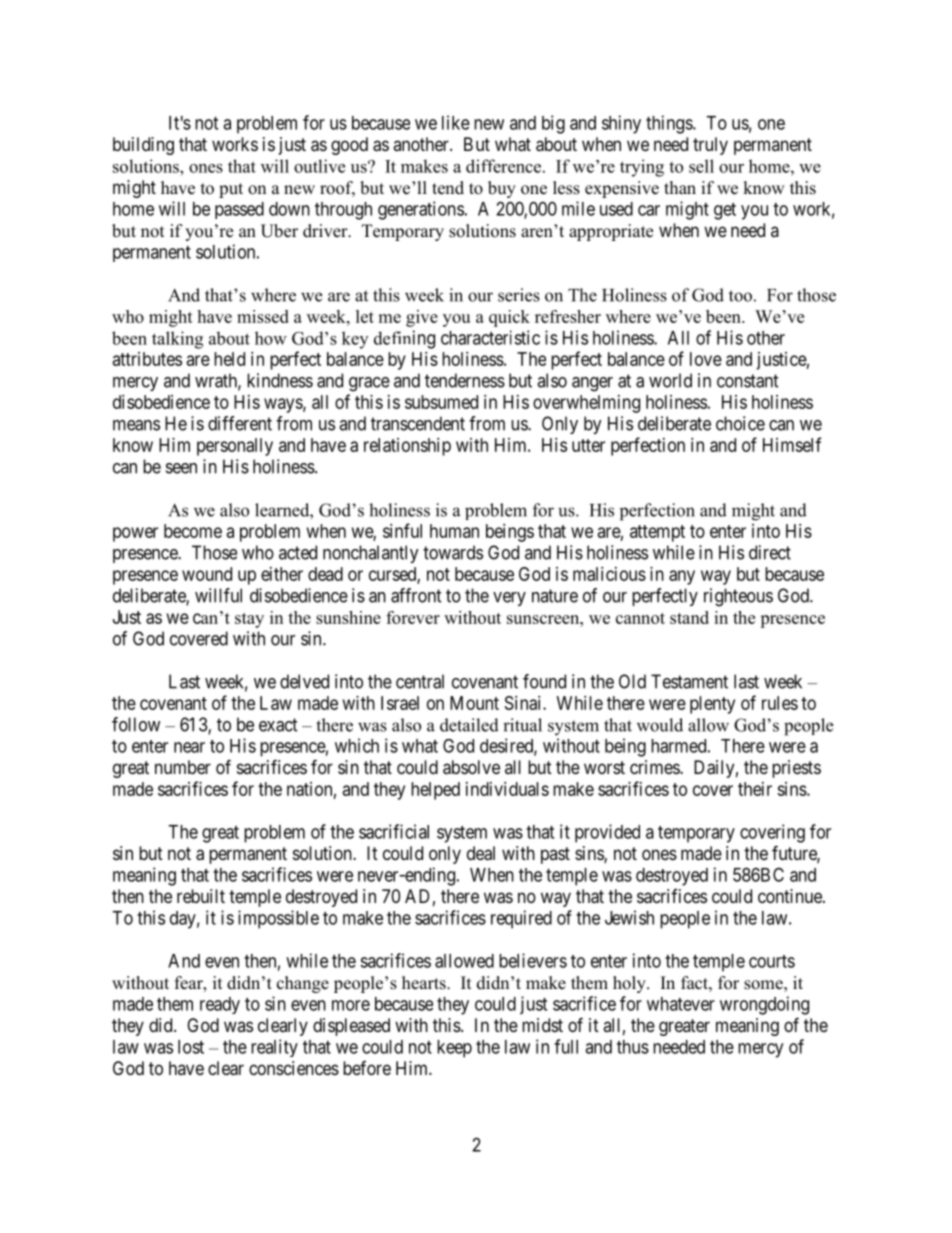  I want to click on wound, so click(207, 574).
